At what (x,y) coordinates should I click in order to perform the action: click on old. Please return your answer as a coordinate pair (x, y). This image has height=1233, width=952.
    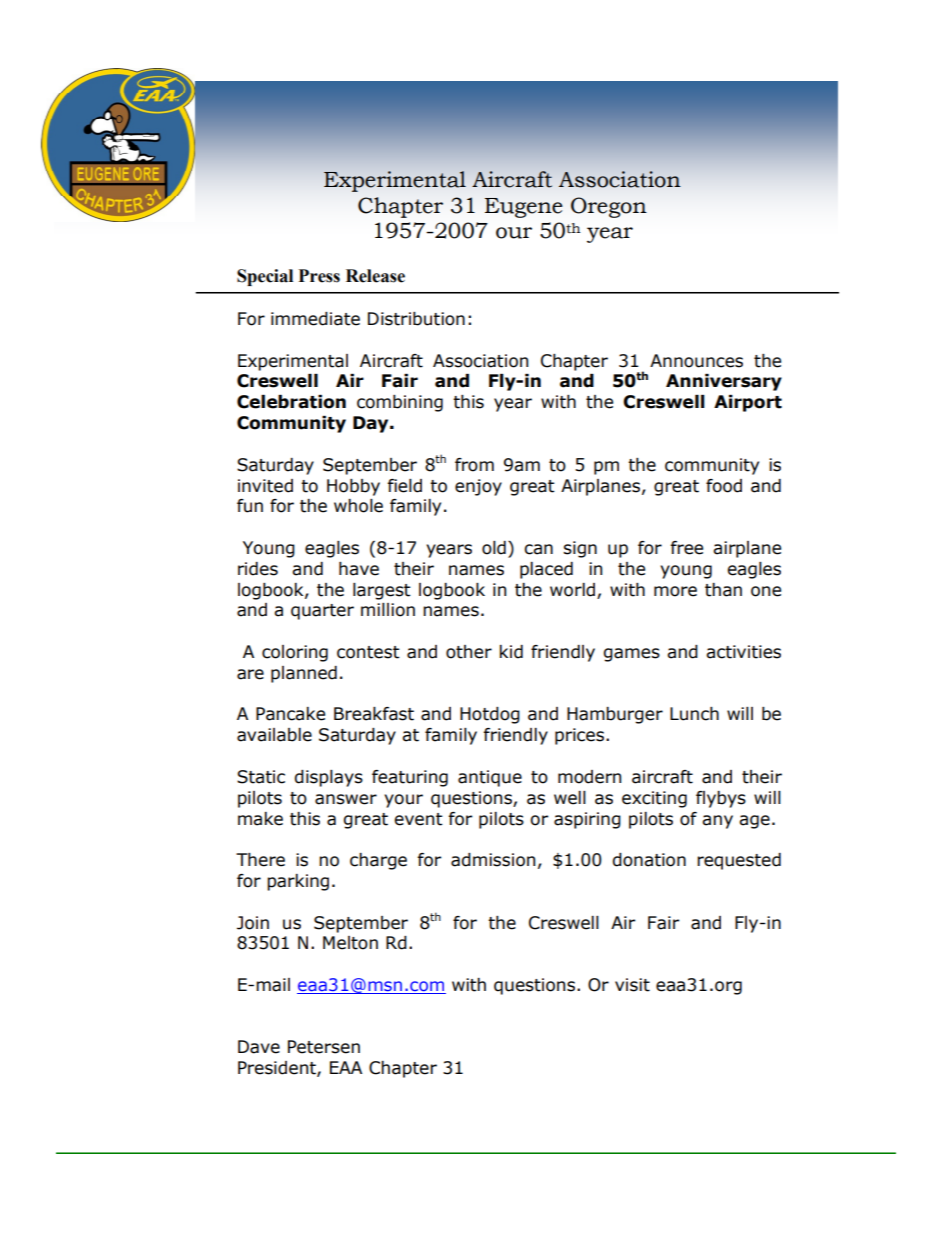
    Looking at the image, I should click on (494, 548).
